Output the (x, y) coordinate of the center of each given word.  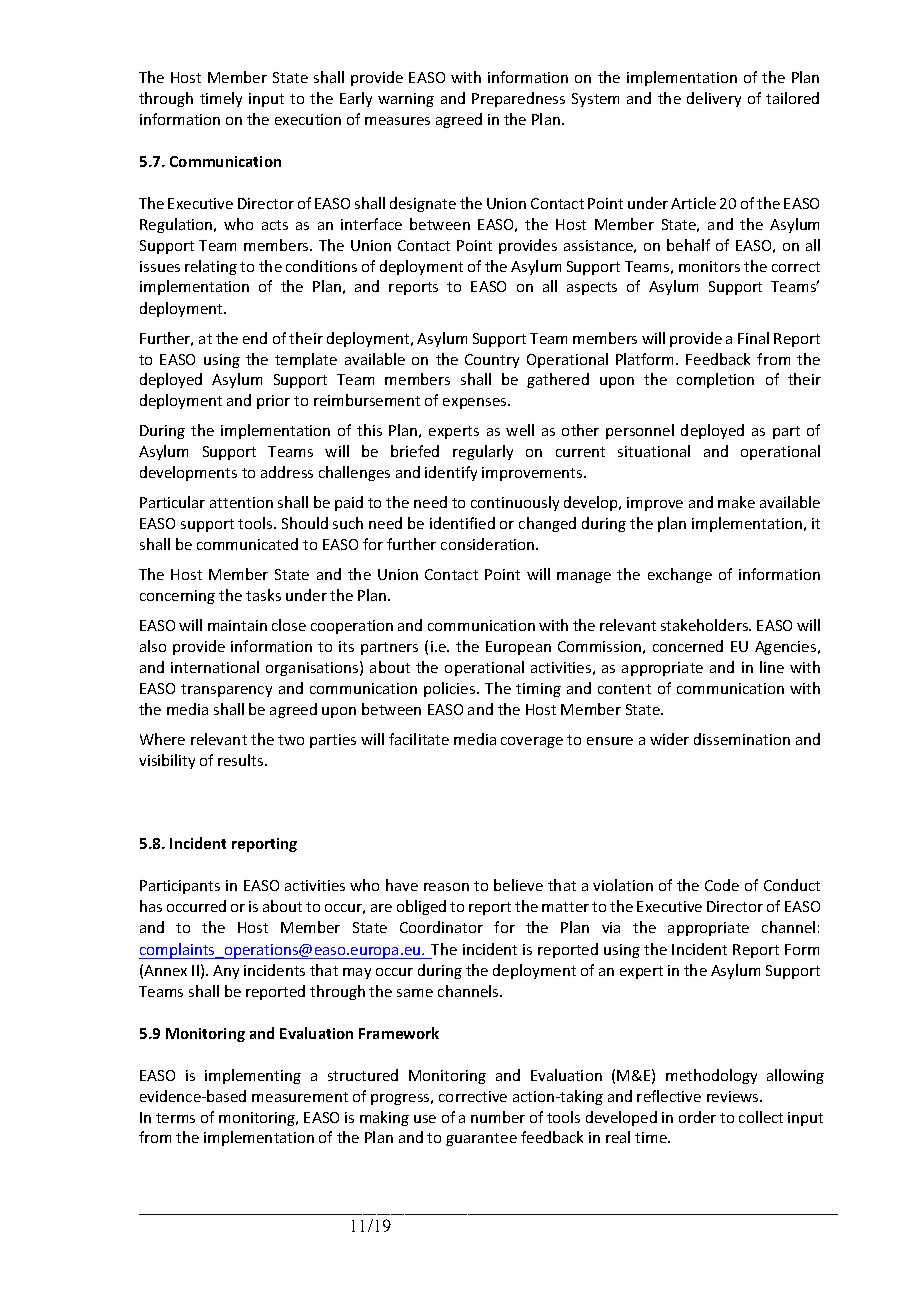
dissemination (742, 739)
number (498, 1117)
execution (308, 119)
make (736, 502)
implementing (253, 1076)
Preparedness (518, 99)
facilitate (419, 739)
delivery (714, 99)
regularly (483, 452)
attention (241, 502)
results (242, 760)
